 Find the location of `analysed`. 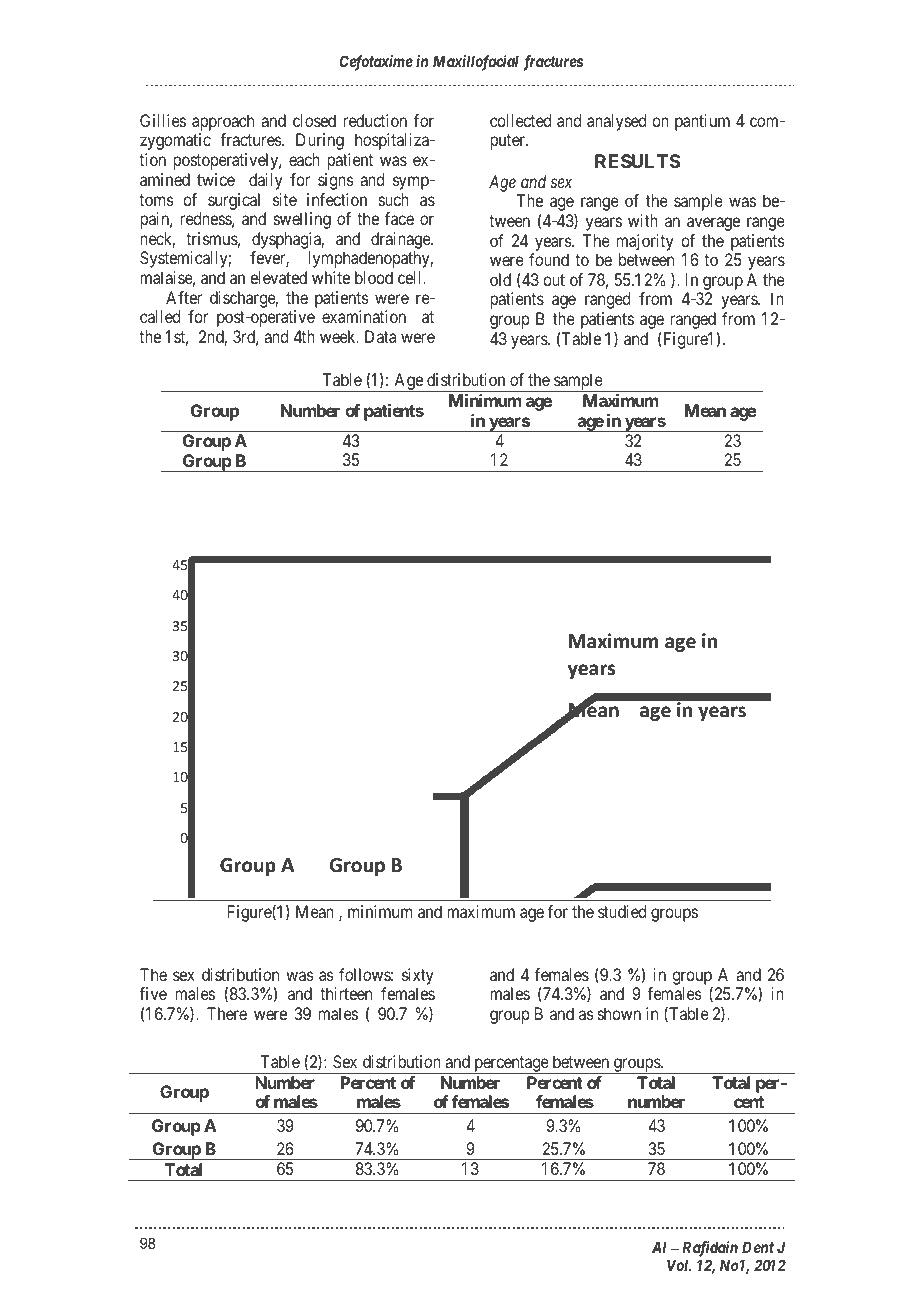

analysed is located at coordinates (616, 122).
